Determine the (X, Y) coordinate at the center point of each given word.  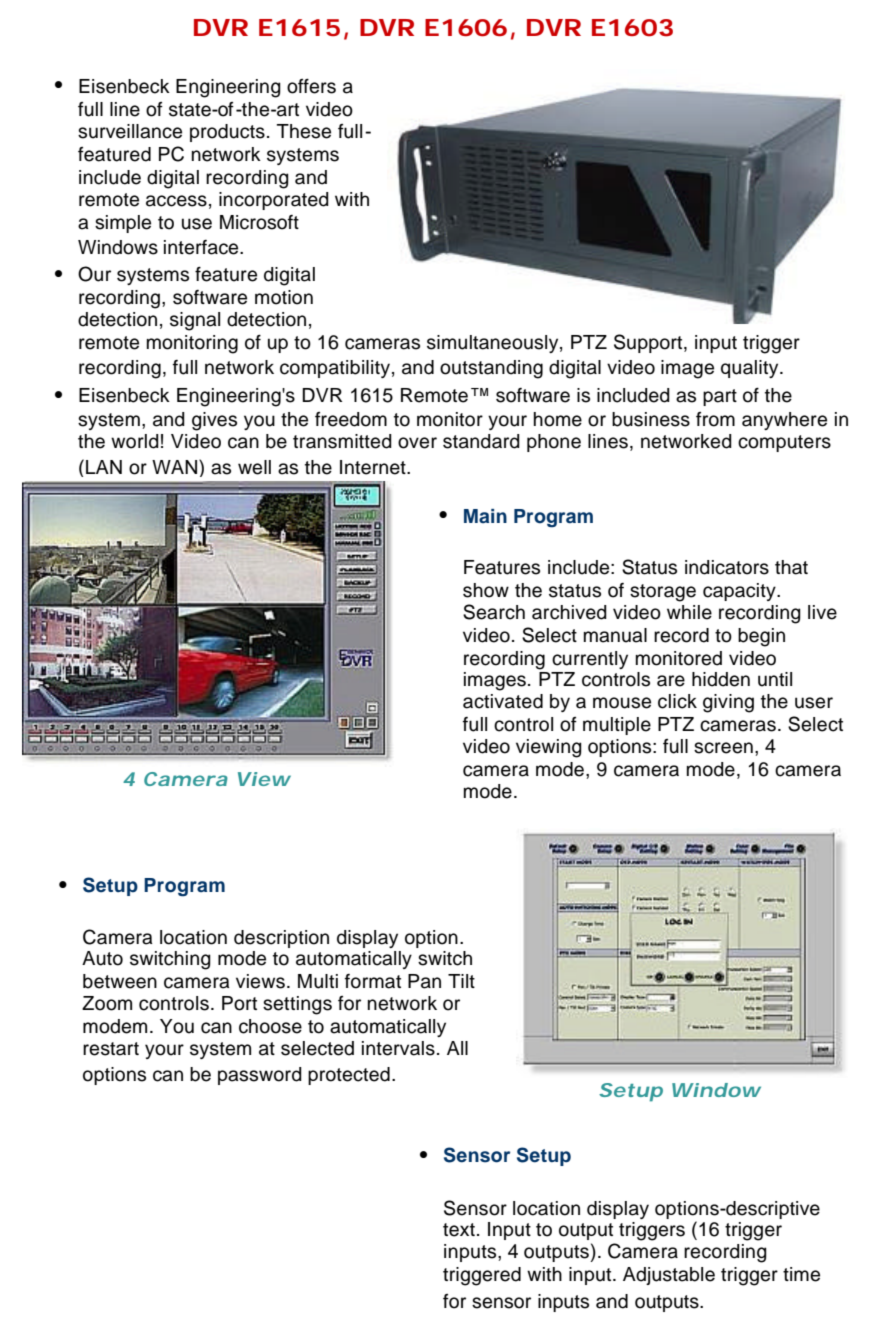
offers (311, 86)
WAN (176, 466)
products (227, 133)
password (260, 1076)
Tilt (461, 981)
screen (723, 748)
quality (751, 369)
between (120, 981)
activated (503, 701)
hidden (721, 679)
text (459, 1230)
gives (214, 421)
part (720, 397)
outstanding (491, 369)
